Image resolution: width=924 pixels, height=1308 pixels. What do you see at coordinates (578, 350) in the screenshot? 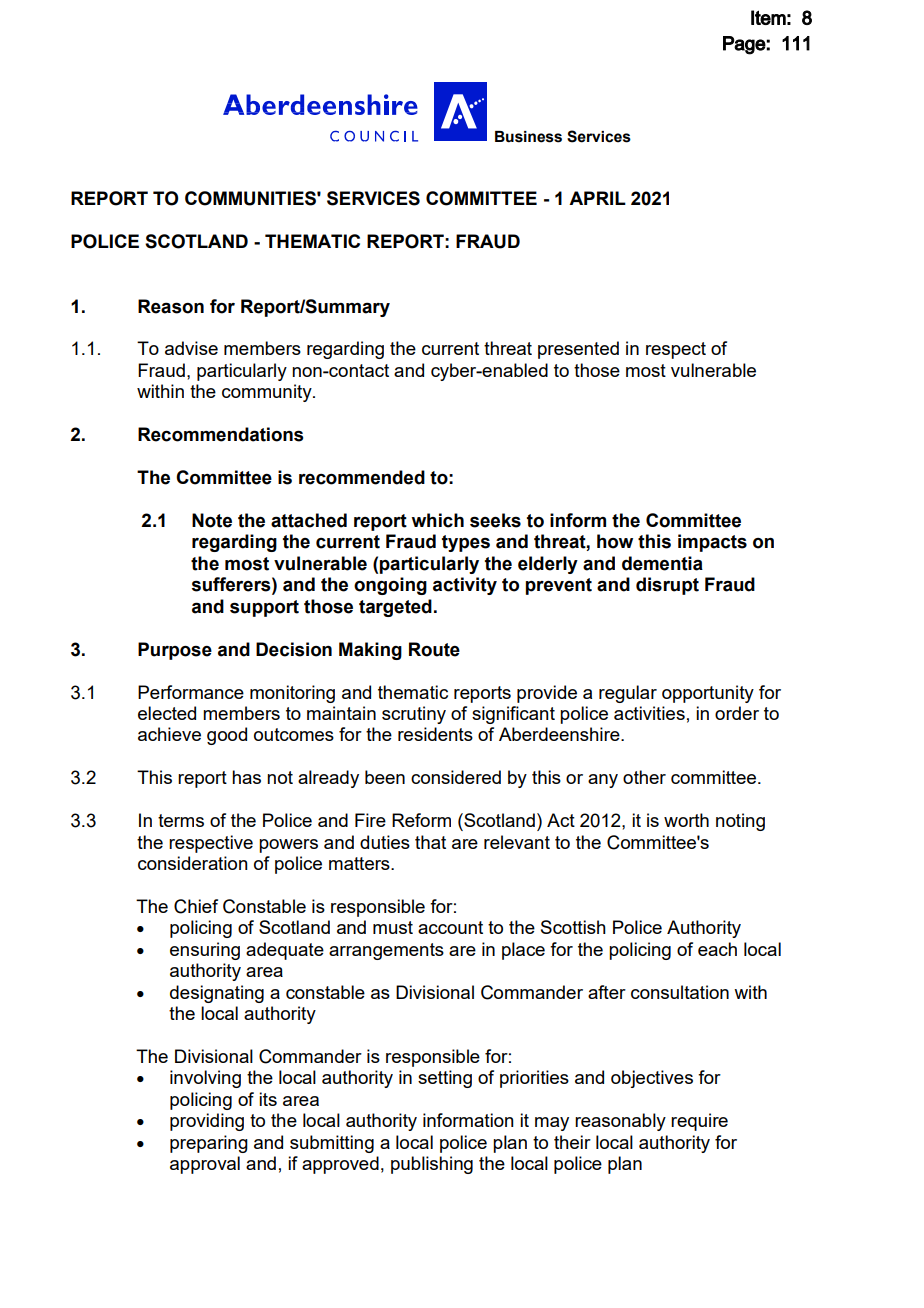
I see `presented` at bounding box center [578, 350].
